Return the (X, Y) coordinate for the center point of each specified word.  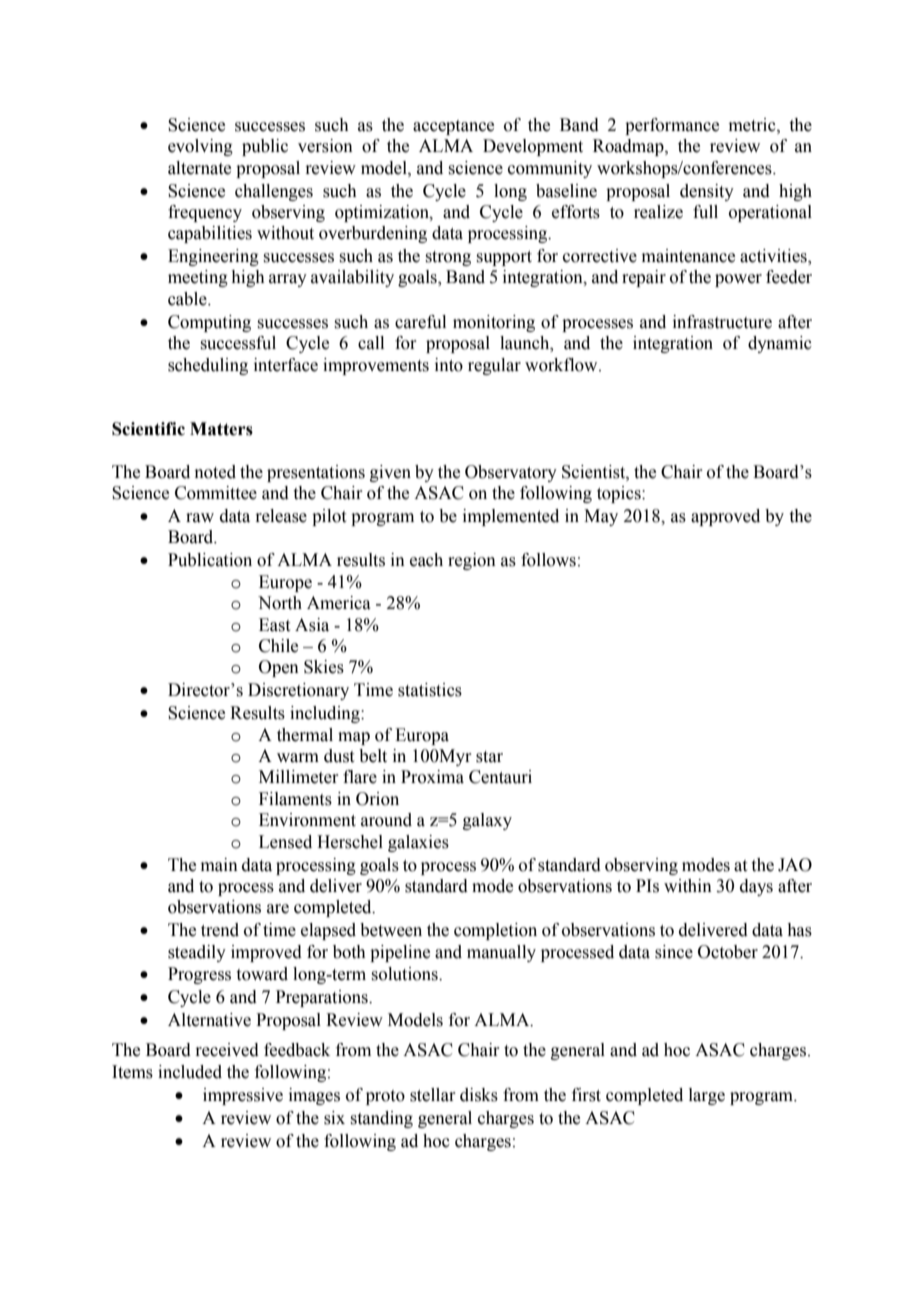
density (707, 192)
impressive (243, 1096)
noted (215, 472)
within (688, 886)
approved (725, 517)
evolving (200, 147)
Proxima (432, 777)
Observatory (511, 473)
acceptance (453, 127)
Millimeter (299, 777)
